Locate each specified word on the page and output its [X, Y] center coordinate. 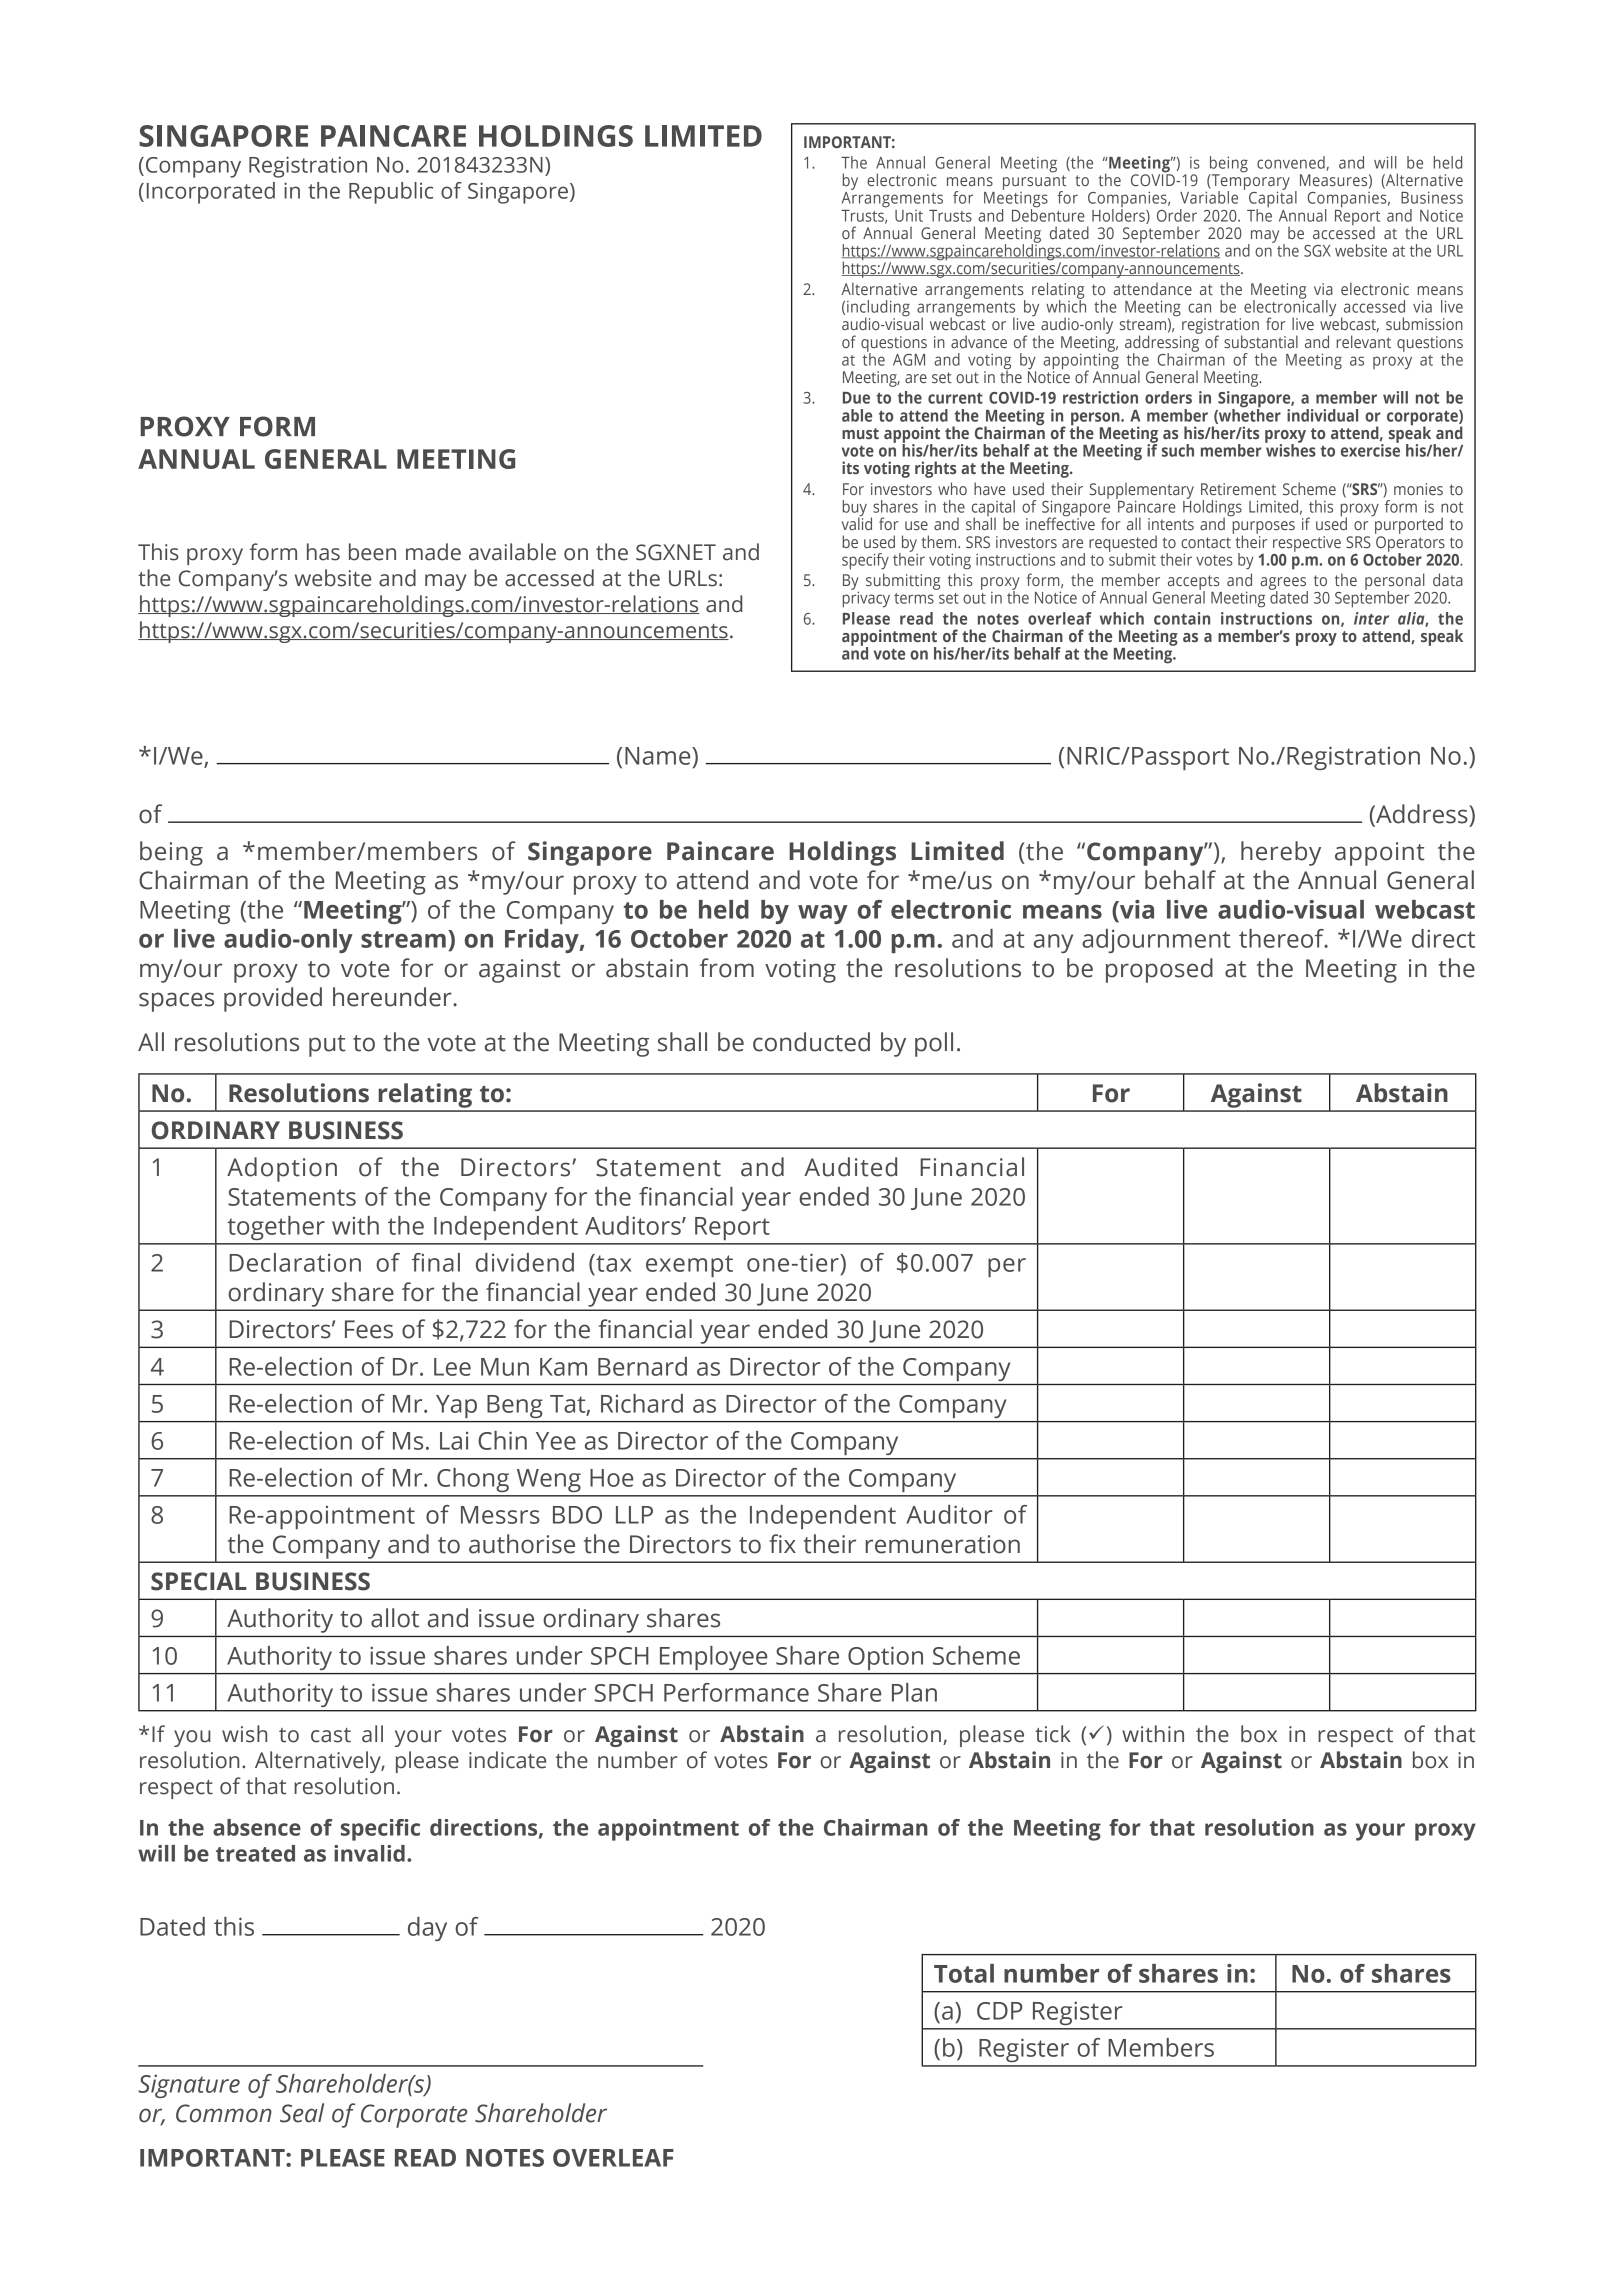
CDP [999, 2011]
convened [1291, 162]
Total [964, 1973]
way [823, 914]
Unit [909, 216]
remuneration [943, 1544]
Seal [302, 2113]
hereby [1281, 853]
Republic [391, 193]
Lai [454, 1441]
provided [273, 999]
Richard [642, 1403]
